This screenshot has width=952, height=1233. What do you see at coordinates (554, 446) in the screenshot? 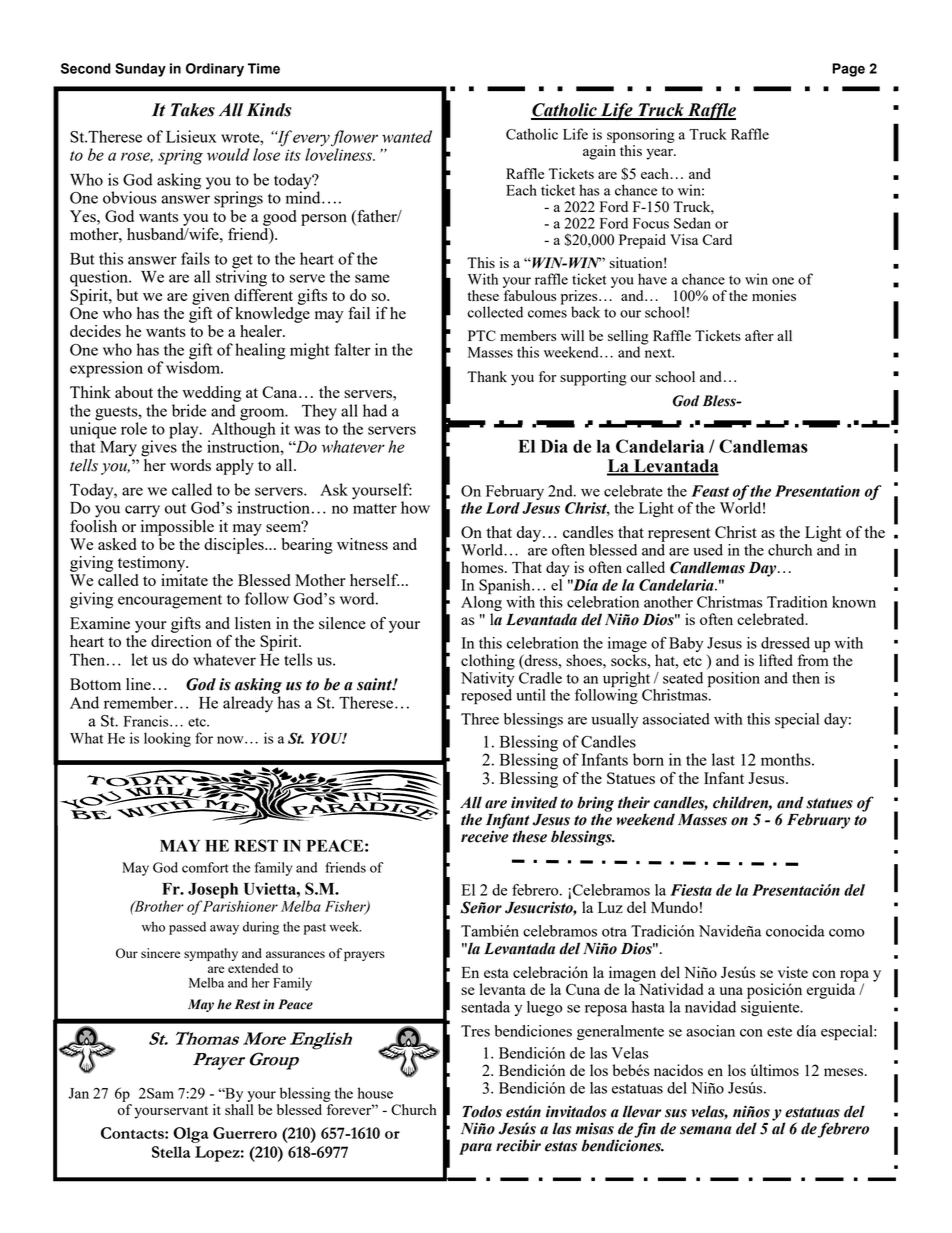
I see `Dia` at bounding box center [554, 446].
